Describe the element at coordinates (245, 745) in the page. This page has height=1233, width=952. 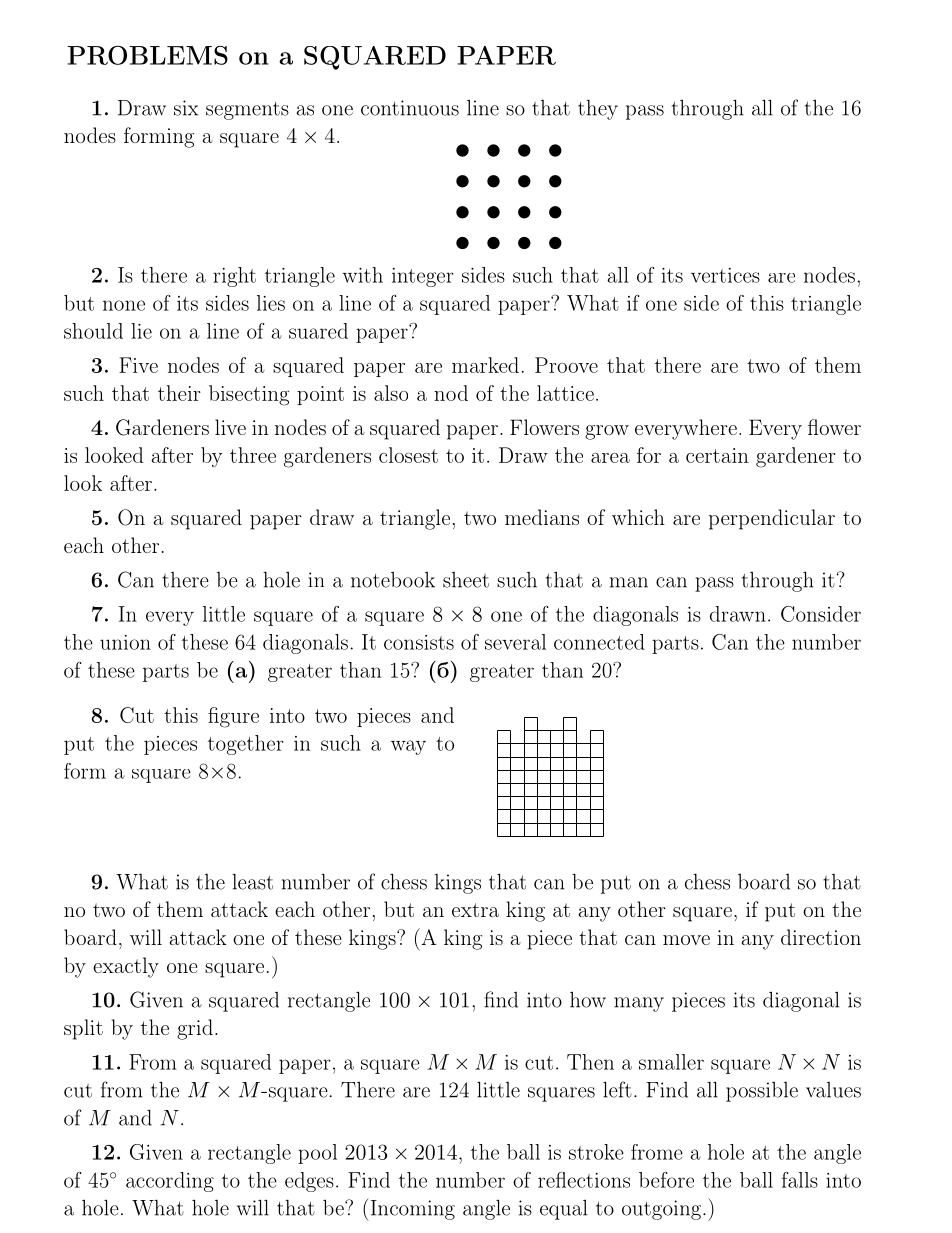
I see `together` at that location.
